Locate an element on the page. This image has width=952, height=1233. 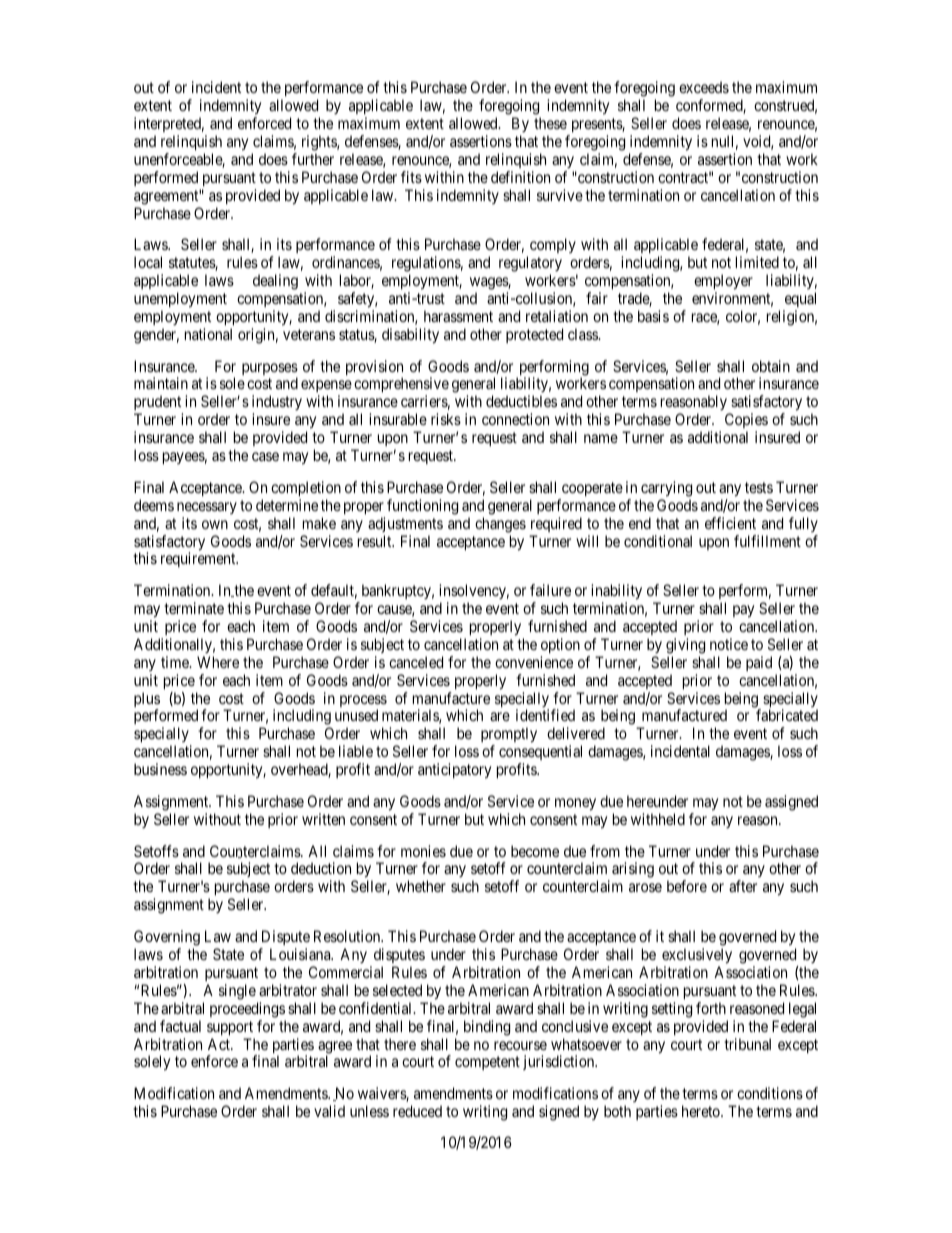
notice is located at coordinates (729, 644).
